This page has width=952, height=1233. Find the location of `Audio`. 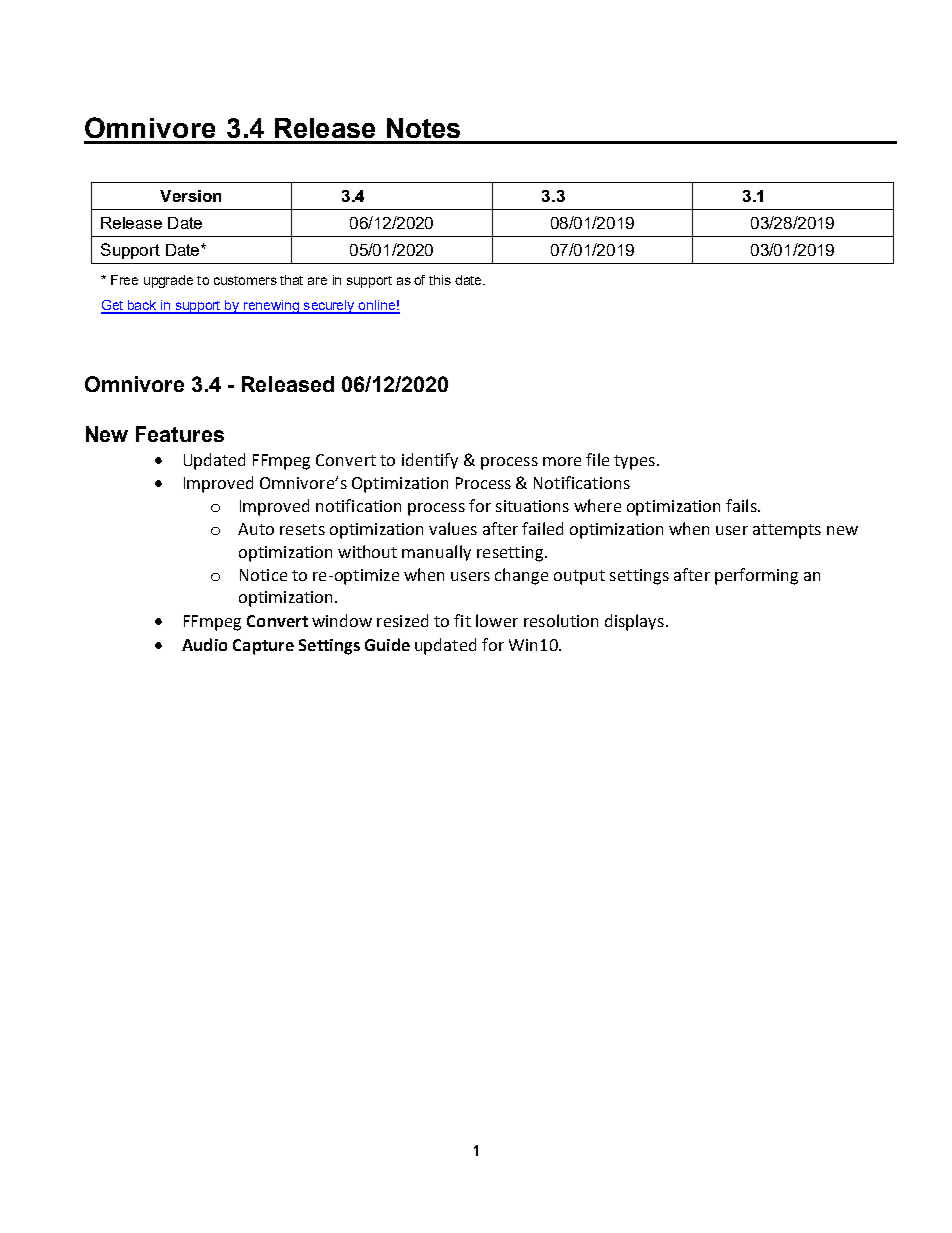

Audio is located at coordinates (204, 644).
